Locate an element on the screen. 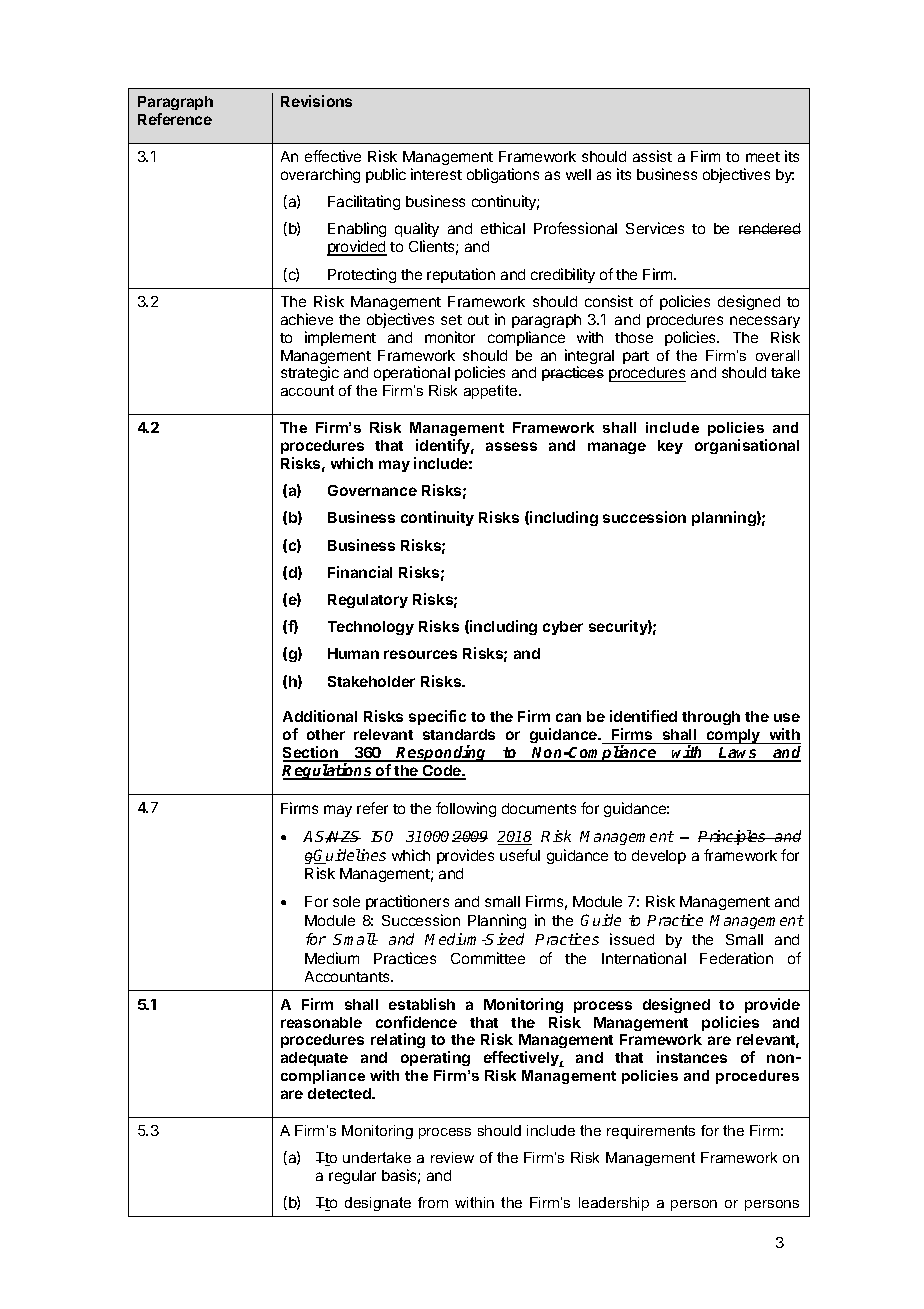 This screenshot has height=1309, width=924. appetite is located at coordinates (492, 392).
